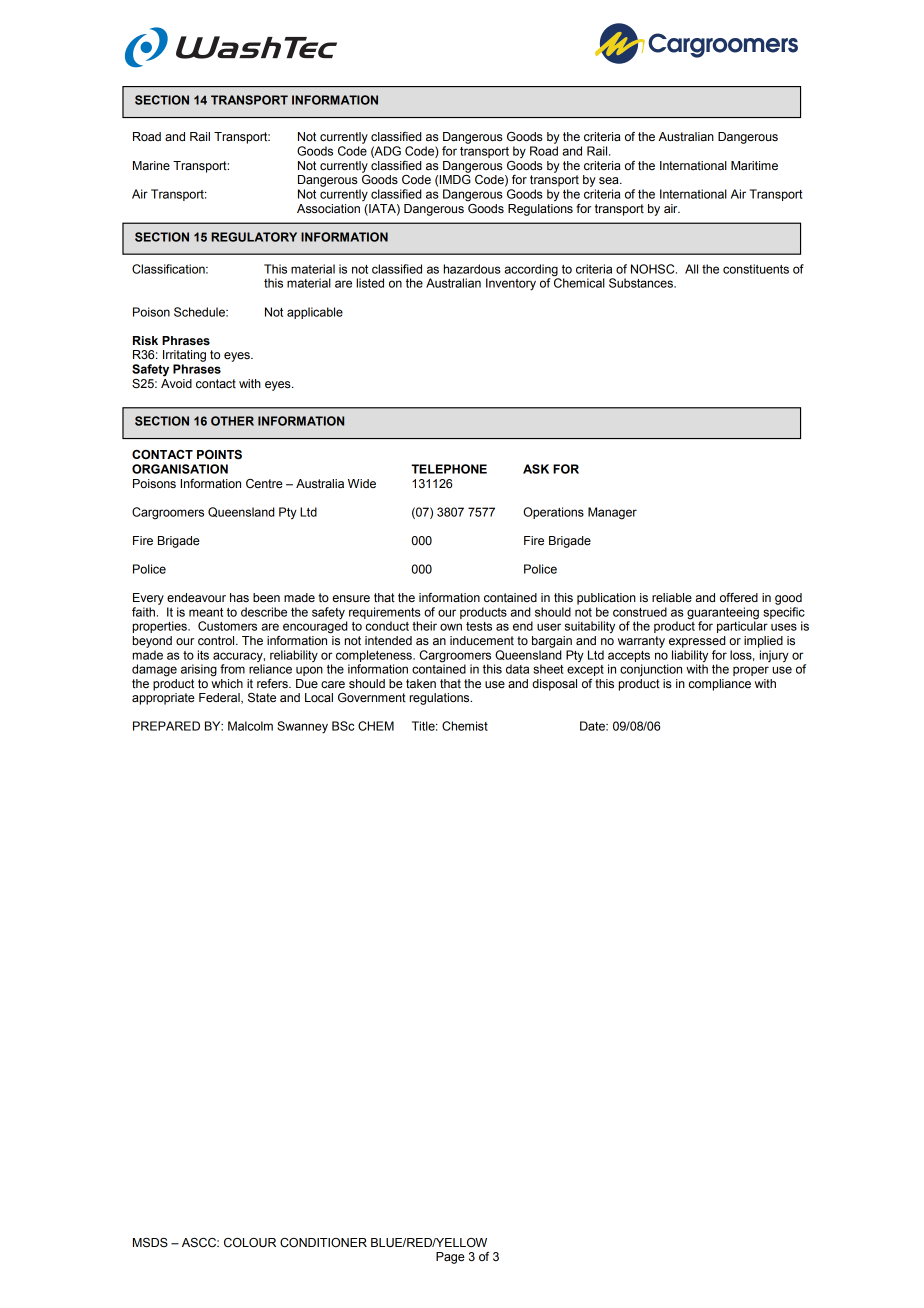 This page has height=1308, width=924. What do you see at coordinates (754, 166) in the page?
I see `Maritime` at bounding box center [754, 166].
